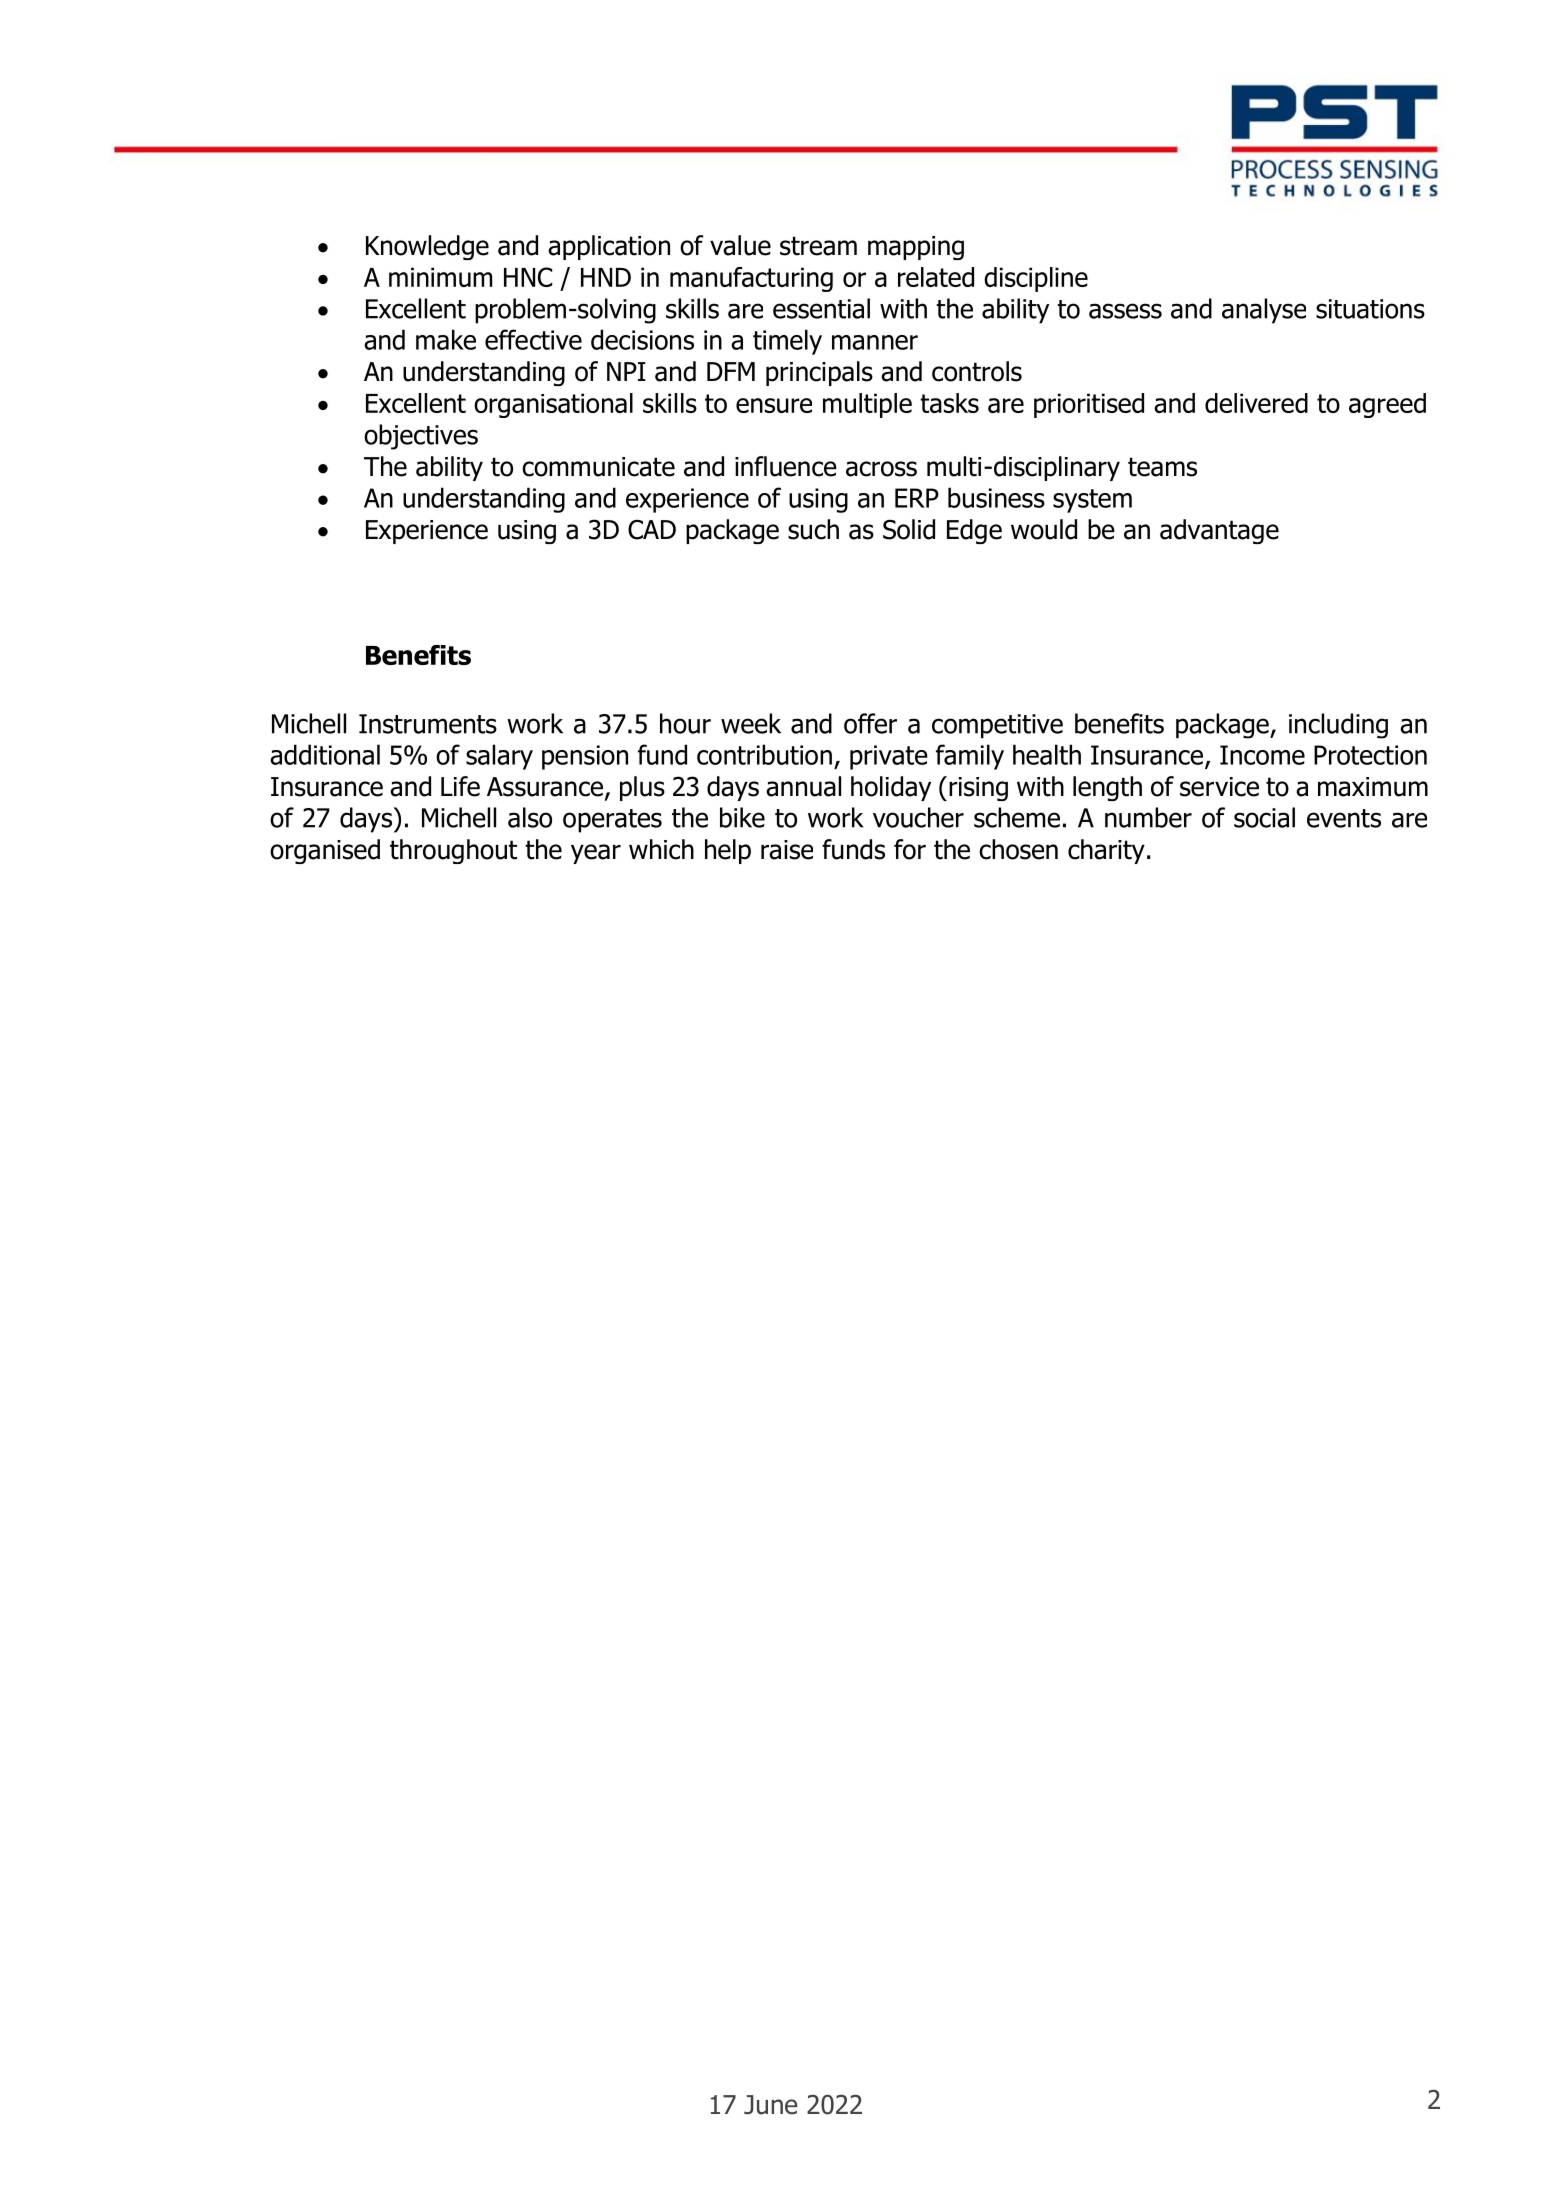 This screenshot has height=2195, width=1552. I want to click on charity, so click(1106, 851).
